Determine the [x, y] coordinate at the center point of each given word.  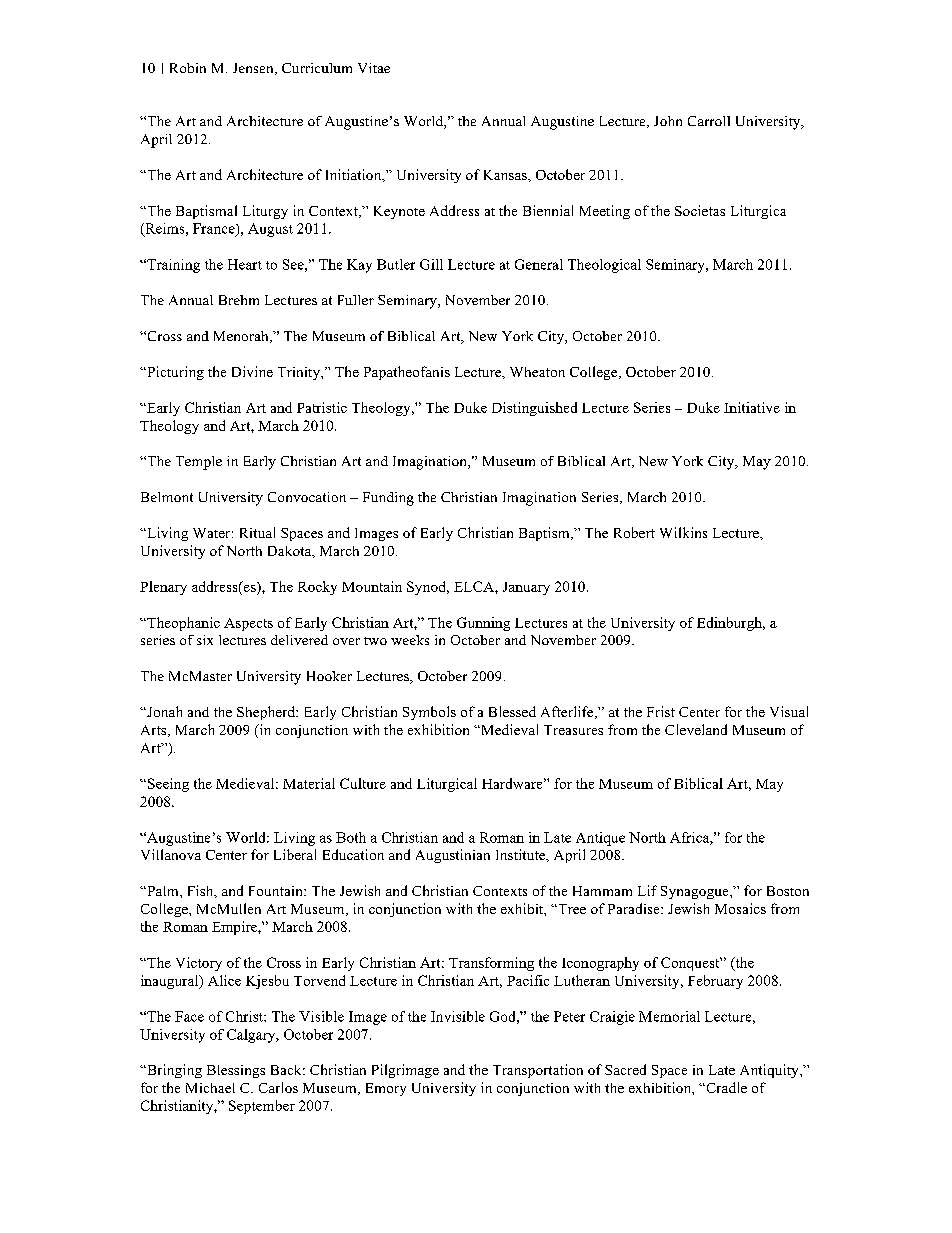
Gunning [483, 624]
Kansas [506, 175]
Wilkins [683, 532]
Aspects [248, 624]
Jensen [254, 69]
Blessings [236, 1071]
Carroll [709, 121]
